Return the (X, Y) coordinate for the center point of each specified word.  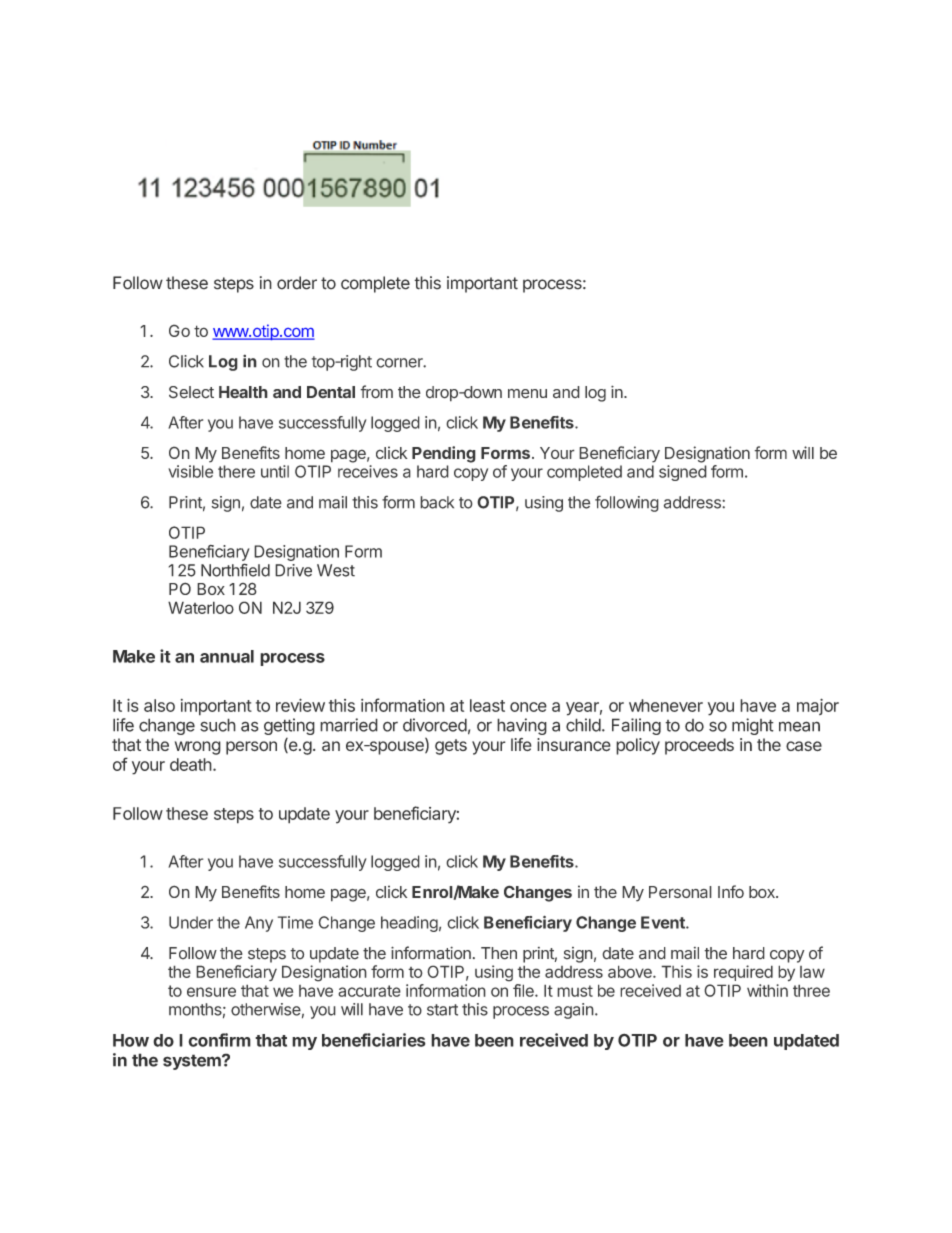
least (487, 705)
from (376, 392)
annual (227, 656)
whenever (666, 705)
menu (527, 394)
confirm (219, 1040)
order (297, 283)
